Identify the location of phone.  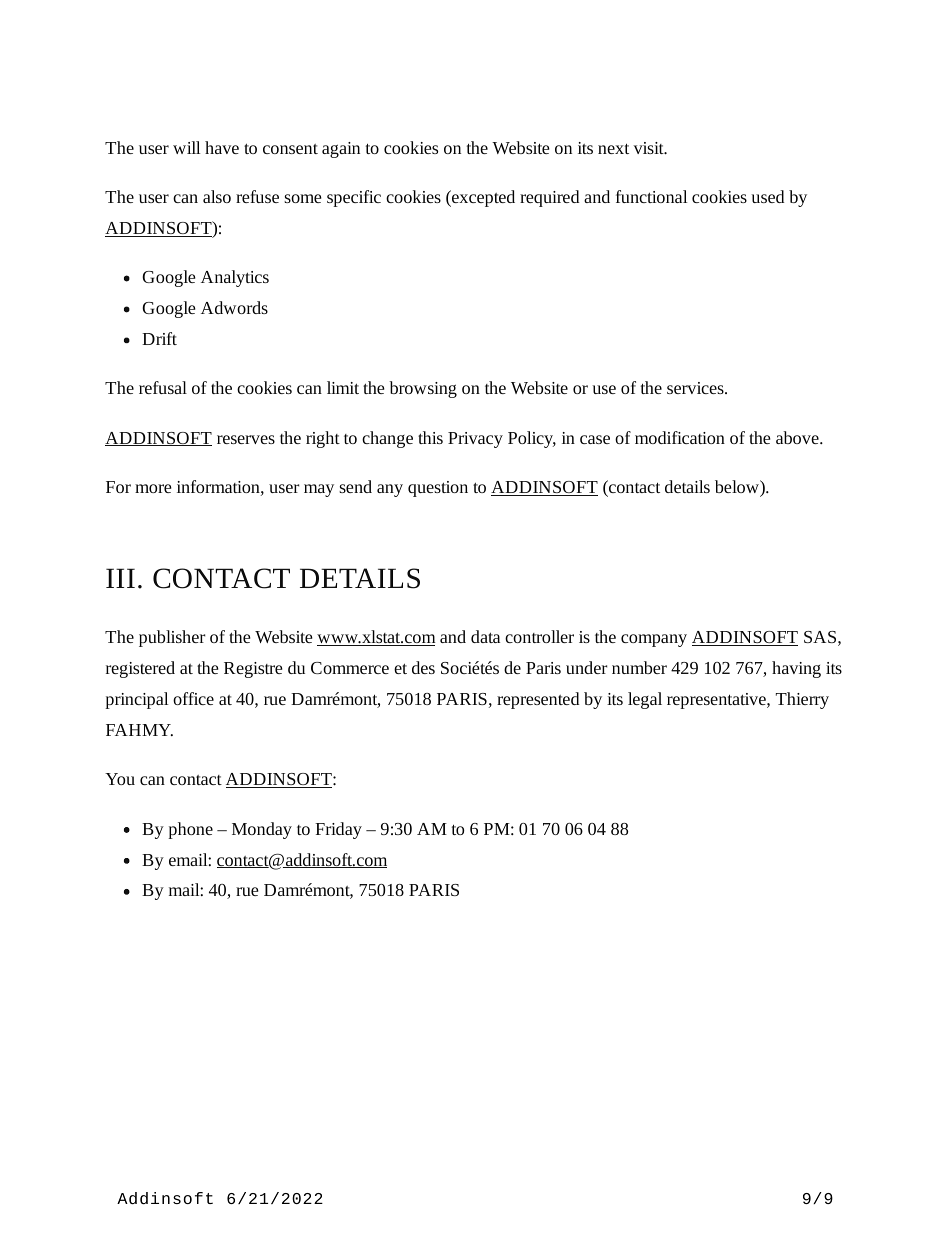
(190, 830).
